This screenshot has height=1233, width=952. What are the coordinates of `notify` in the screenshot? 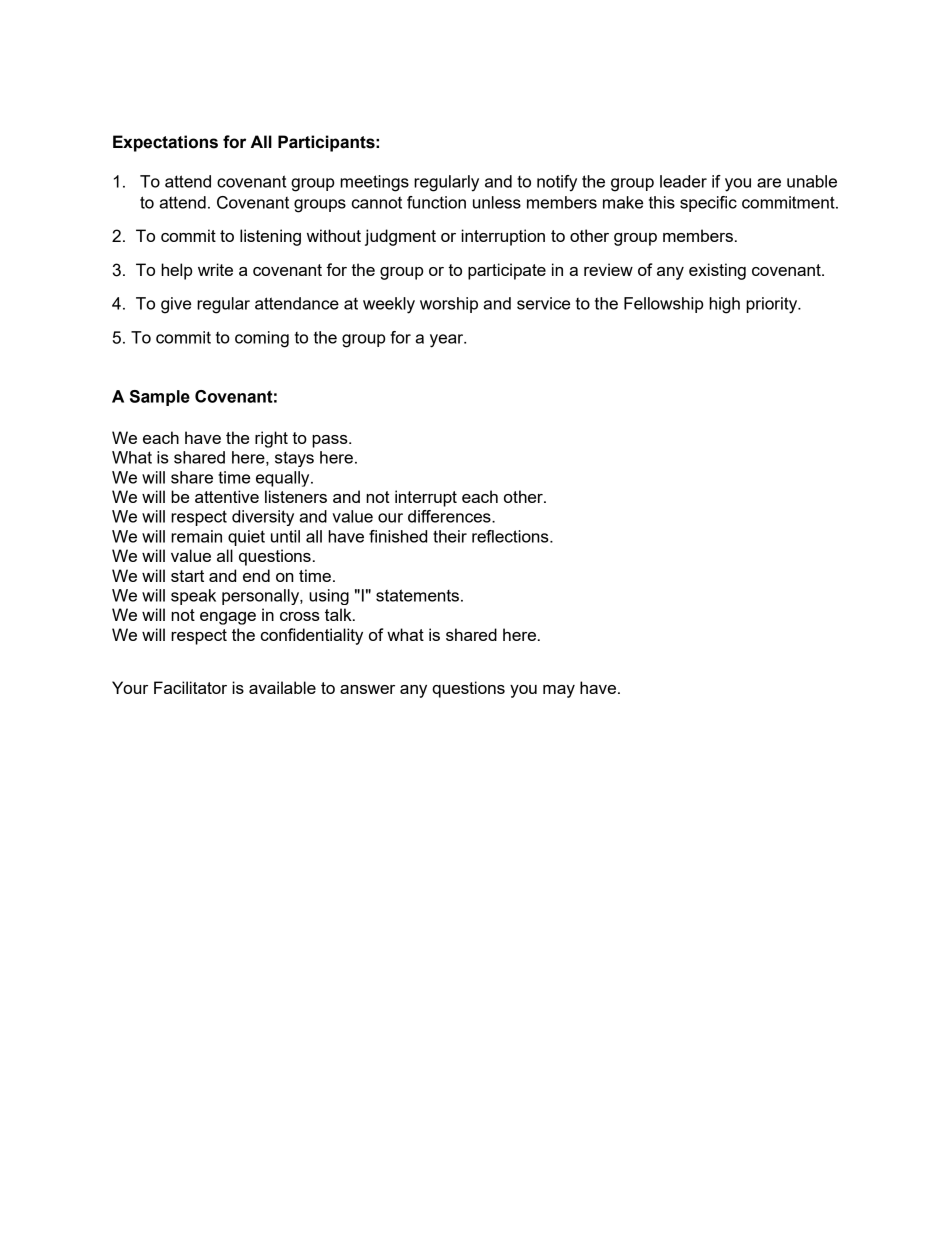 It's located at (557, 183).
